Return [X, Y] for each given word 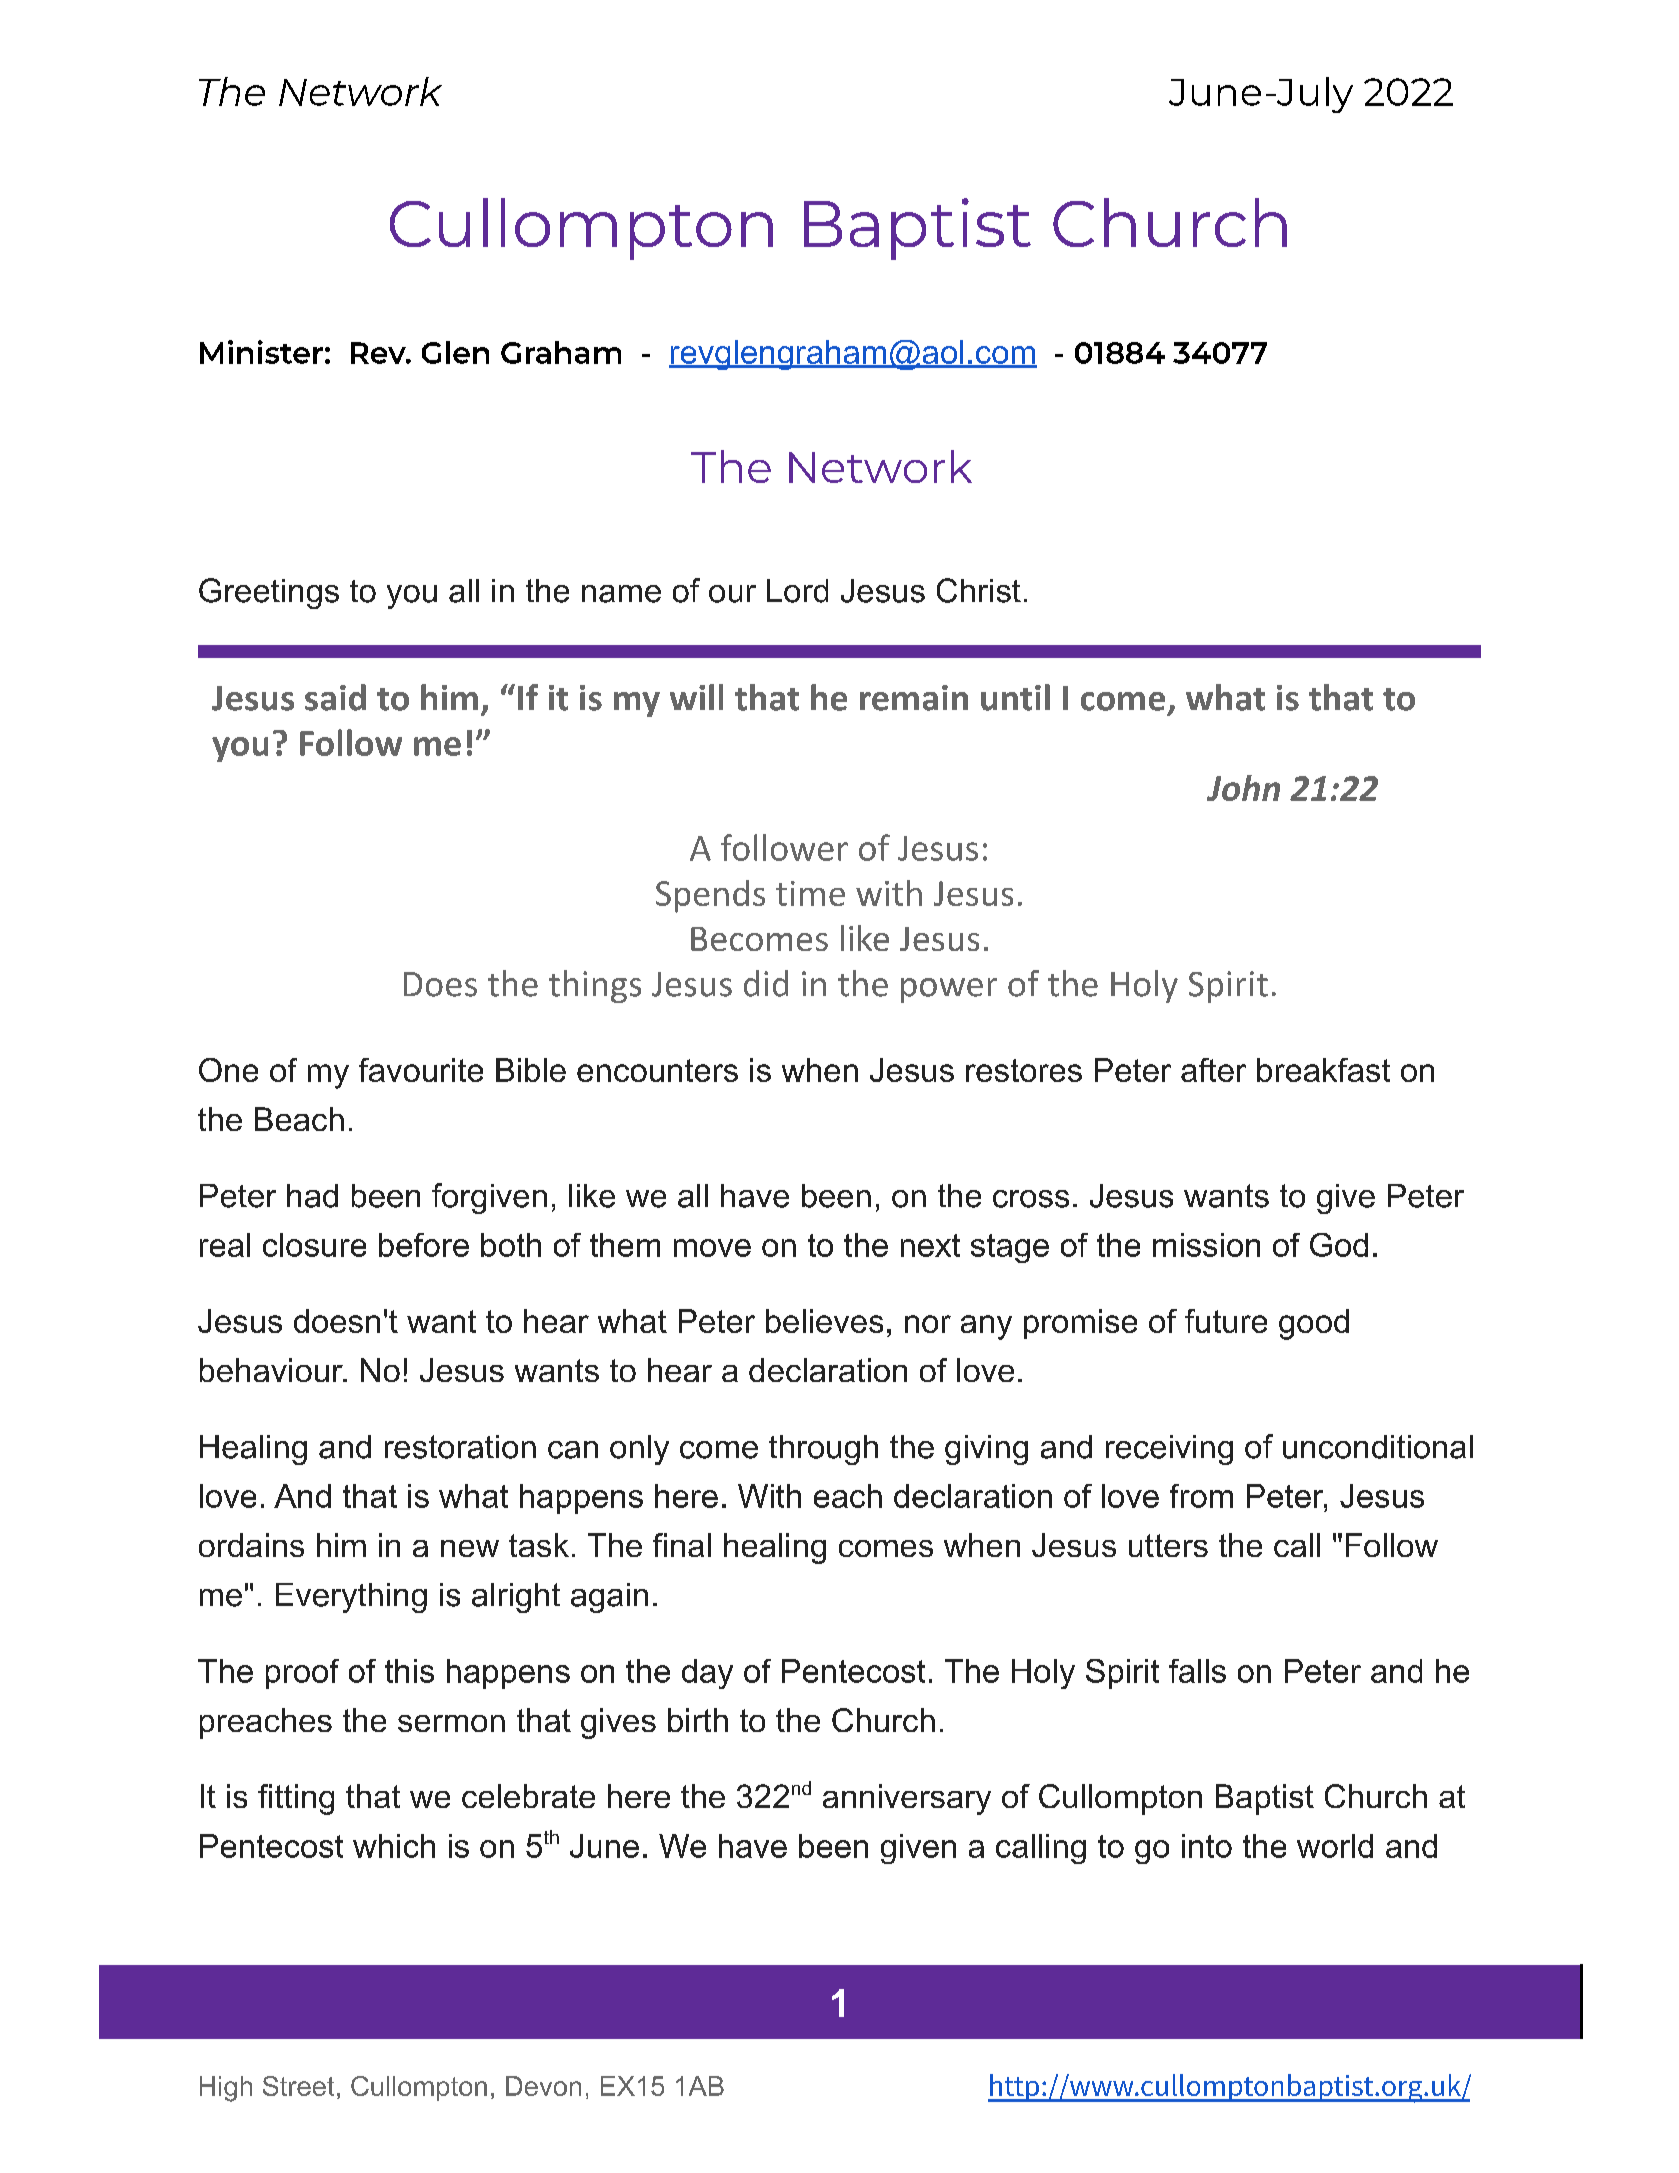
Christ [979, 590]
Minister [261, 352]
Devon [543, 2086]
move [712, 1248]
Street [298, 2086]
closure [314, 1245]
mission [1206, 1245]
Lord [797, 591]
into [1207, 1846]
